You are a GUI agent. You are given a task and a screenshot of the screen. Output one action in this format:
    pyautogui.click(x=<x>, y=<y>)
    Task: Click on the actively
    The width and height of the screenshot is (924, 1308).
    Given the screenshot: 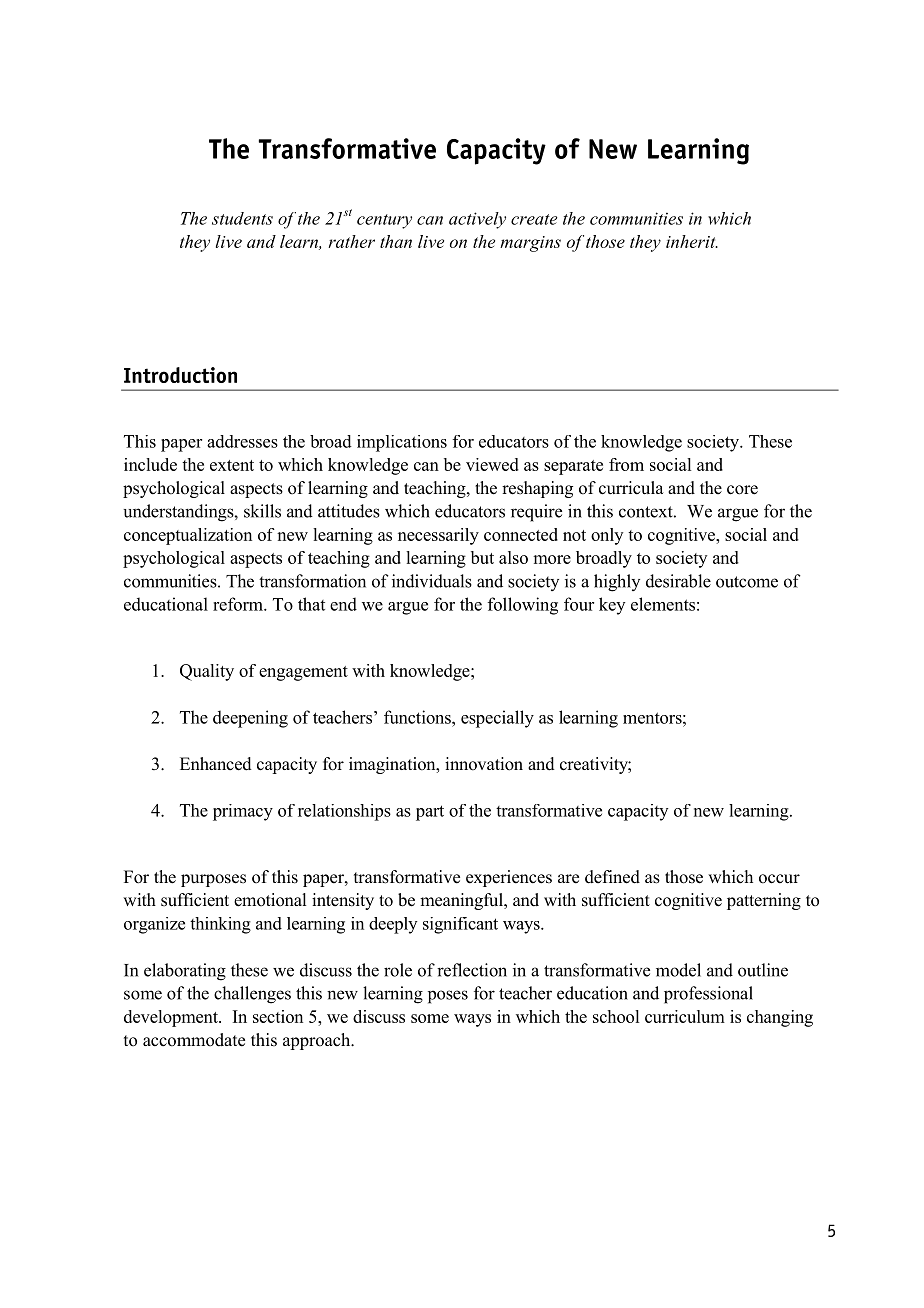 What is the action you would take?
    pyautogui.click(x=477, y=220)
